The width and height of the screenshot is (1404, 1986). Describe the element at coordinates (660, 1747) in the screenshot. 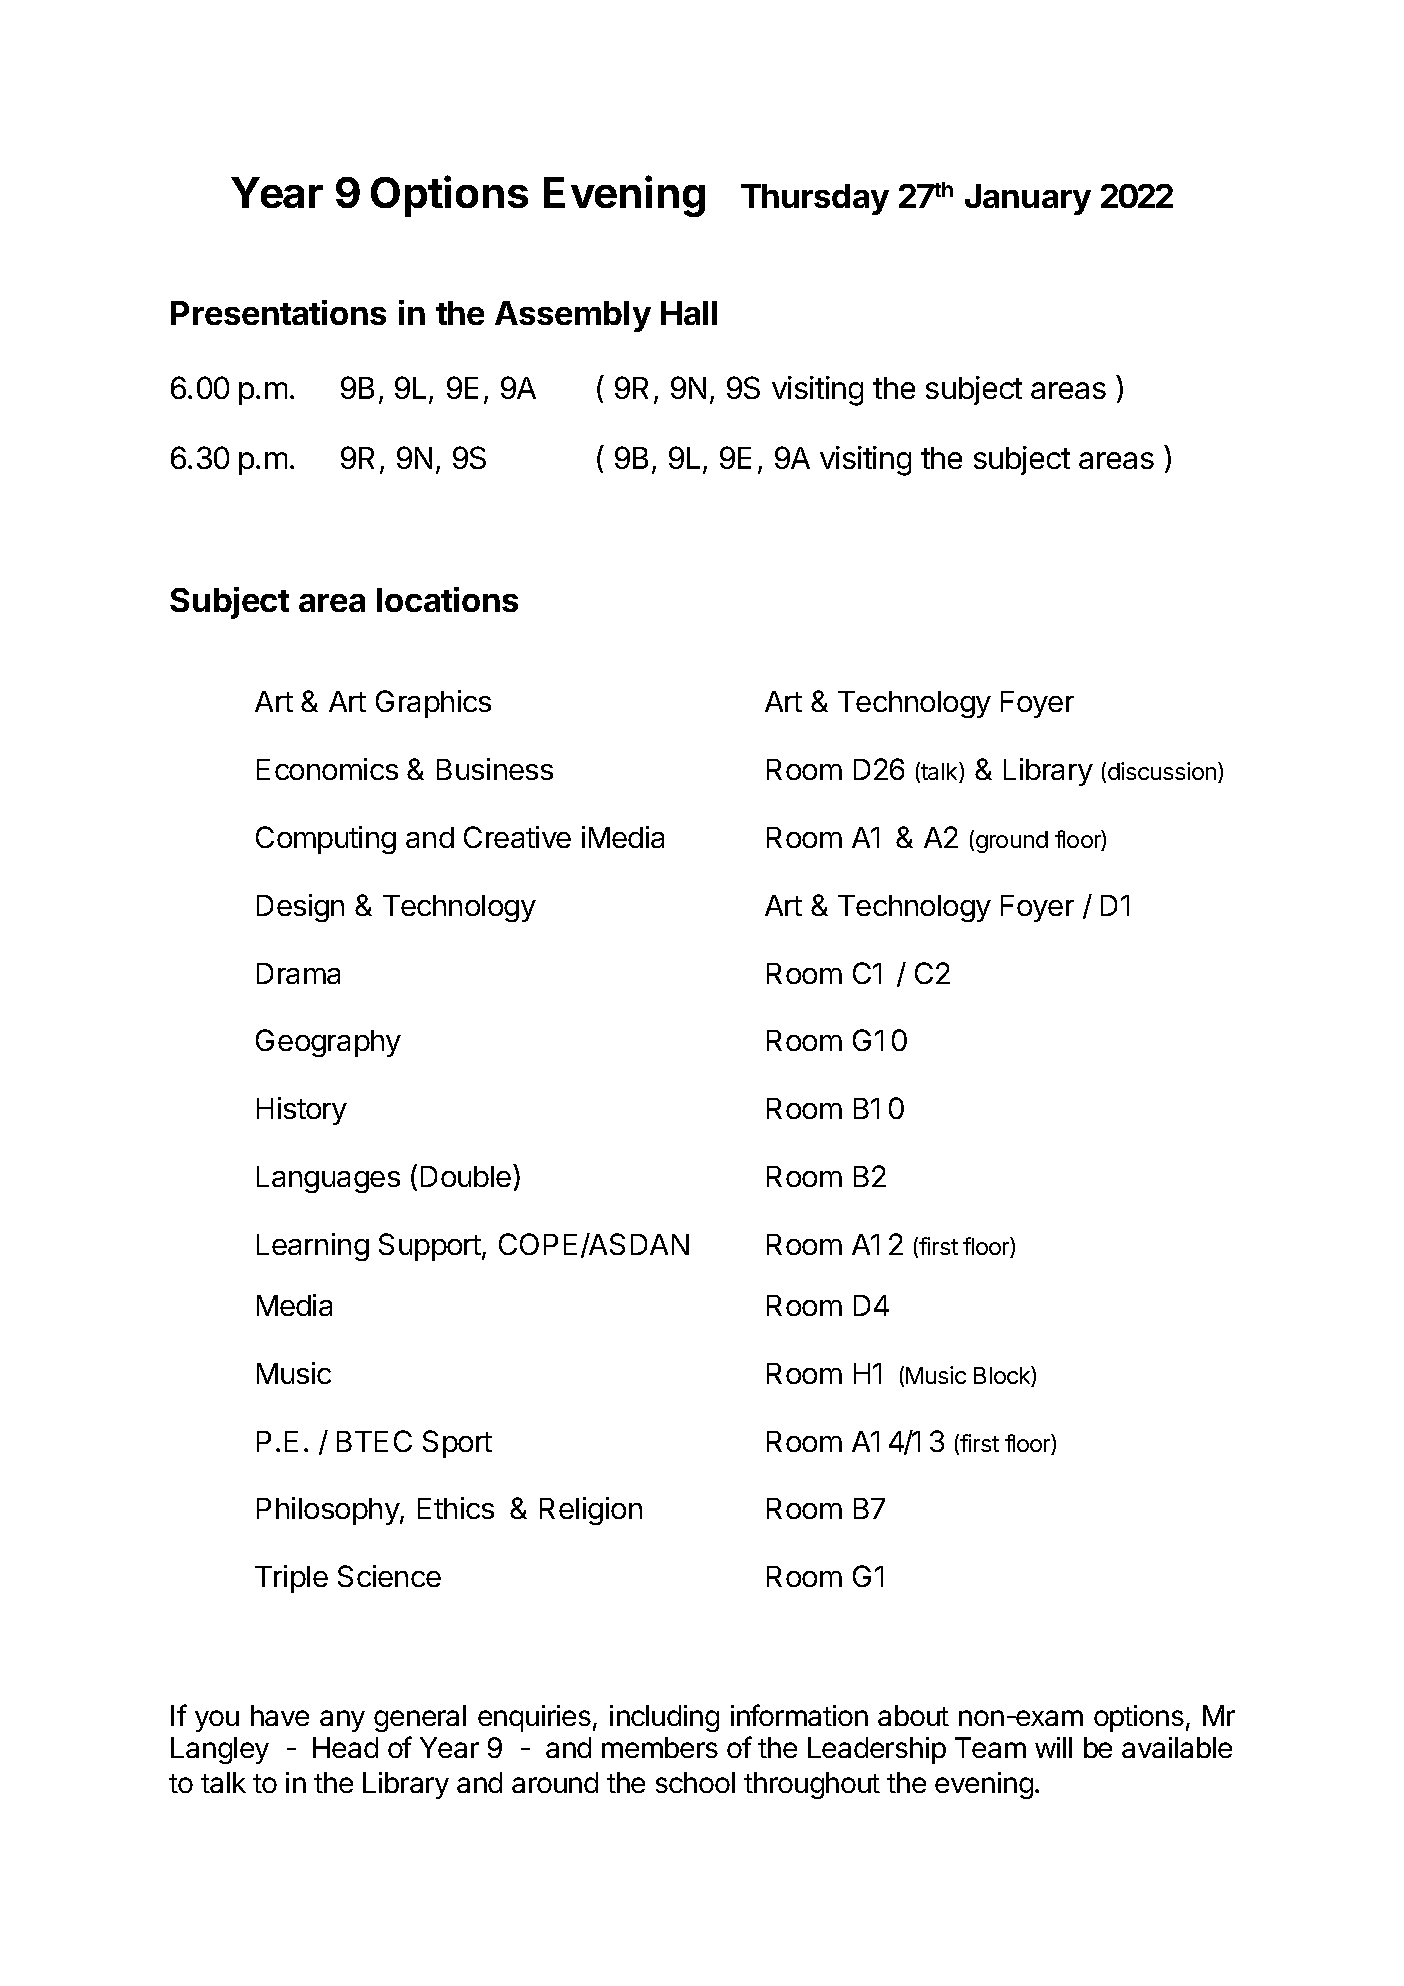

I see `members` at that location.
